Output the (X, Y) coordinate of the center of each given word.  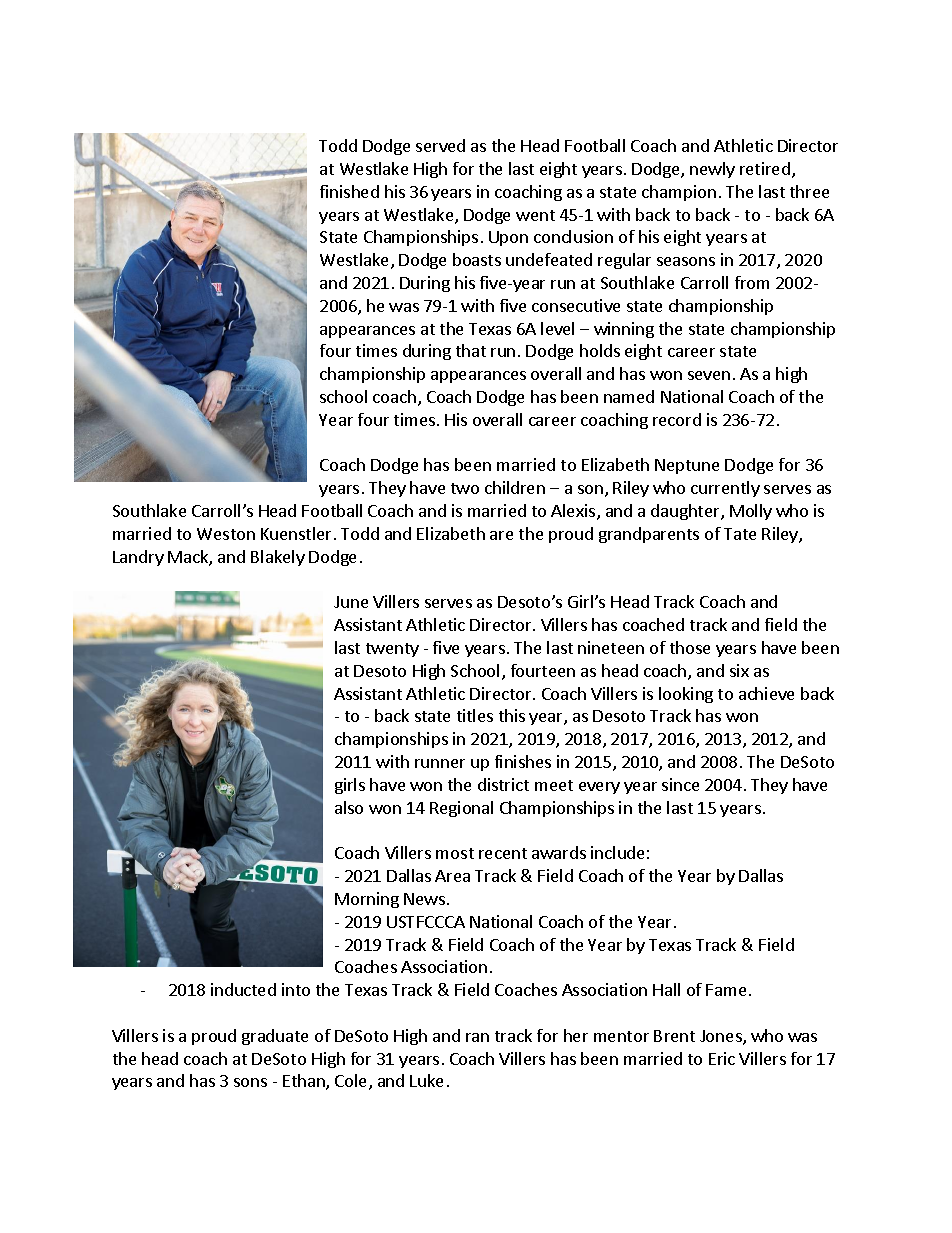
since (680, 784)
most (455, 853)
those (690, 647)
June (351, 602)
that (471, 350)
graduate (275, 1037)
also (349, 807)
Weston (226, 534)
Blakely (278, 558)
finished (349, 191)
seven (709, 375)
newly (712, 170)
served (440, 145)
